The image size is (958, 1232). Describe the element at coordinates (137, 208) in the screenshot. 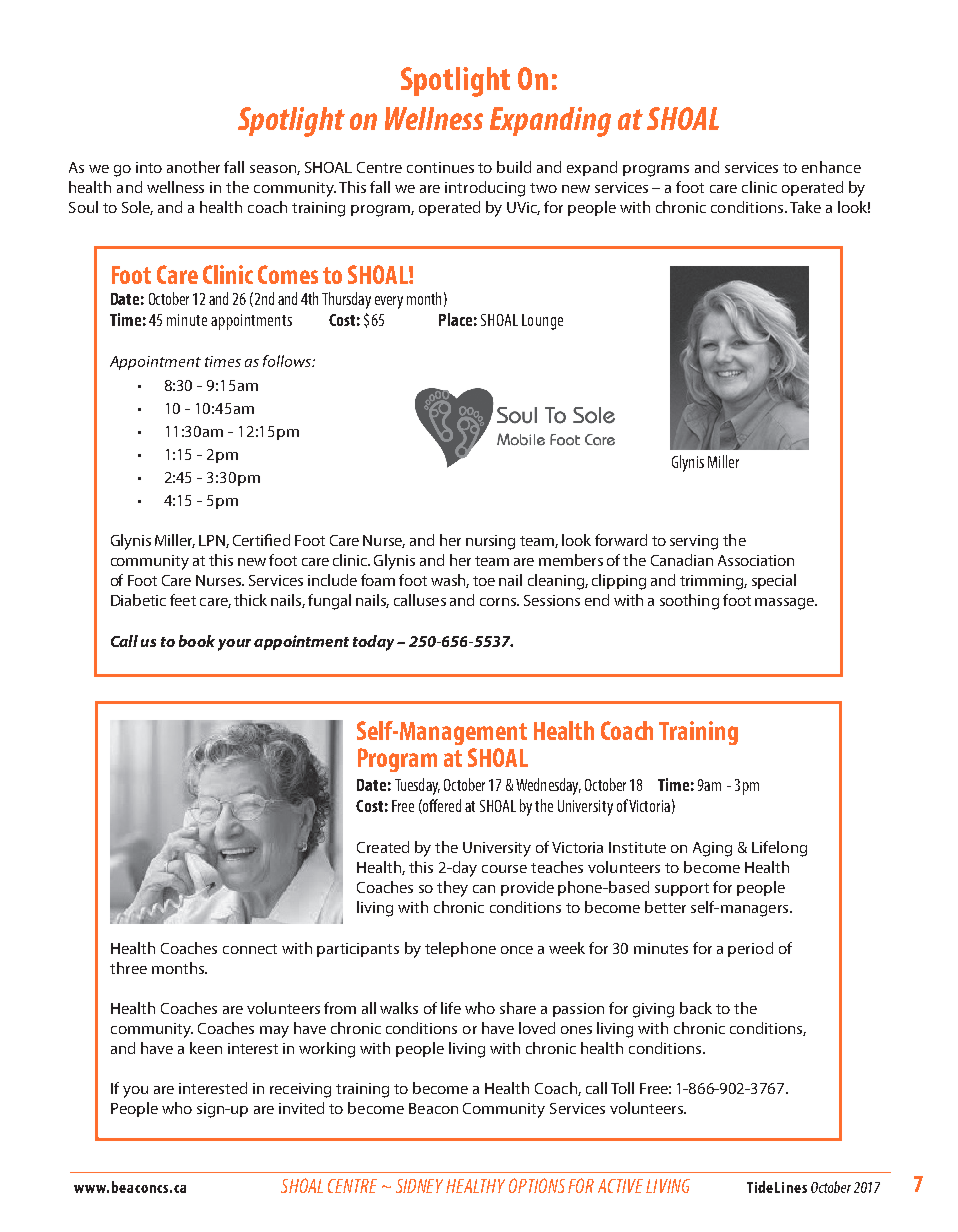

I see `Sole` at that location.
